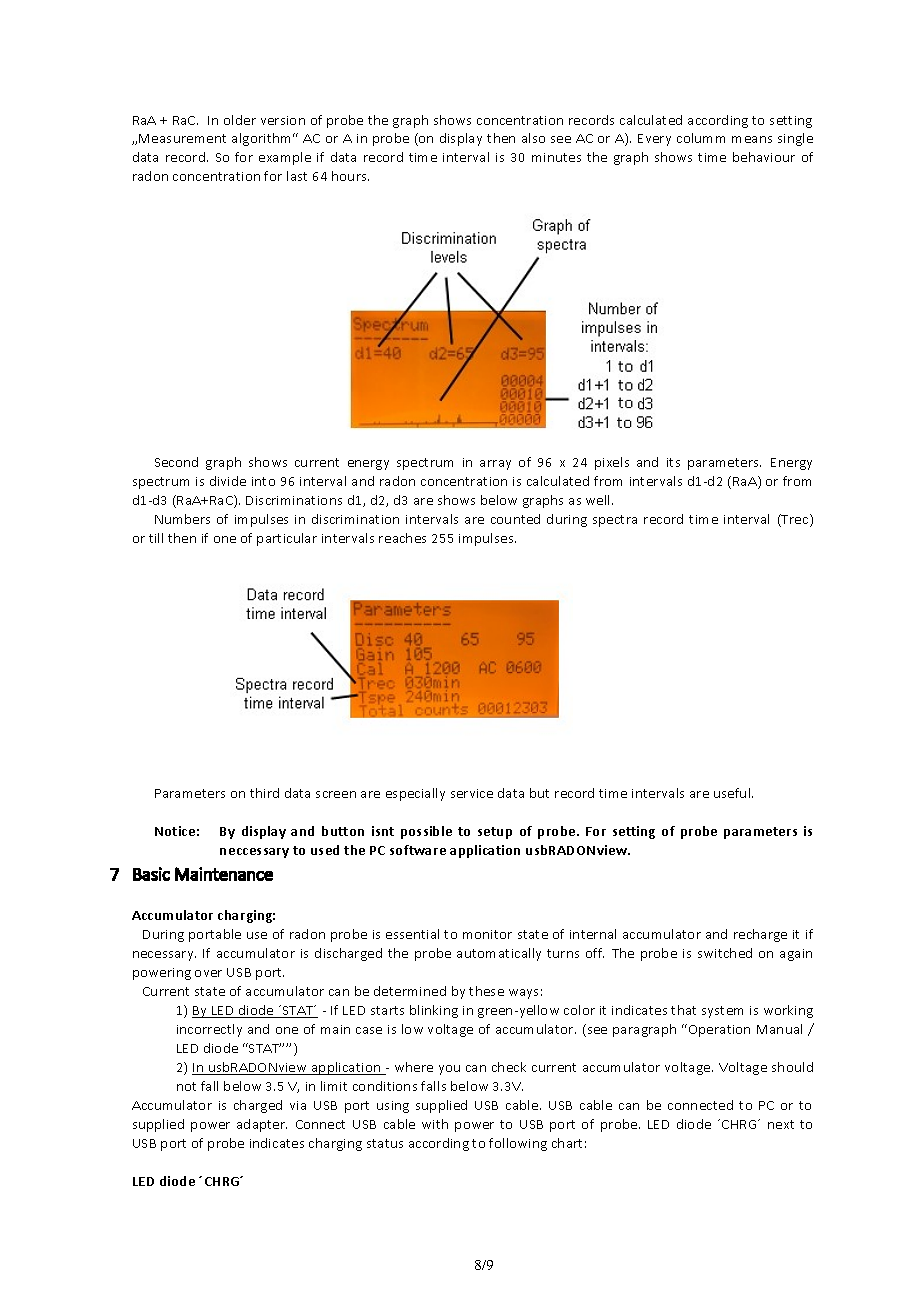 Image resolution: width=924 pixels, height=1308 pixels. What do you see at coordinates (240, 120) in the screenshot?
I see `older` at bounding box center [240, 120].
